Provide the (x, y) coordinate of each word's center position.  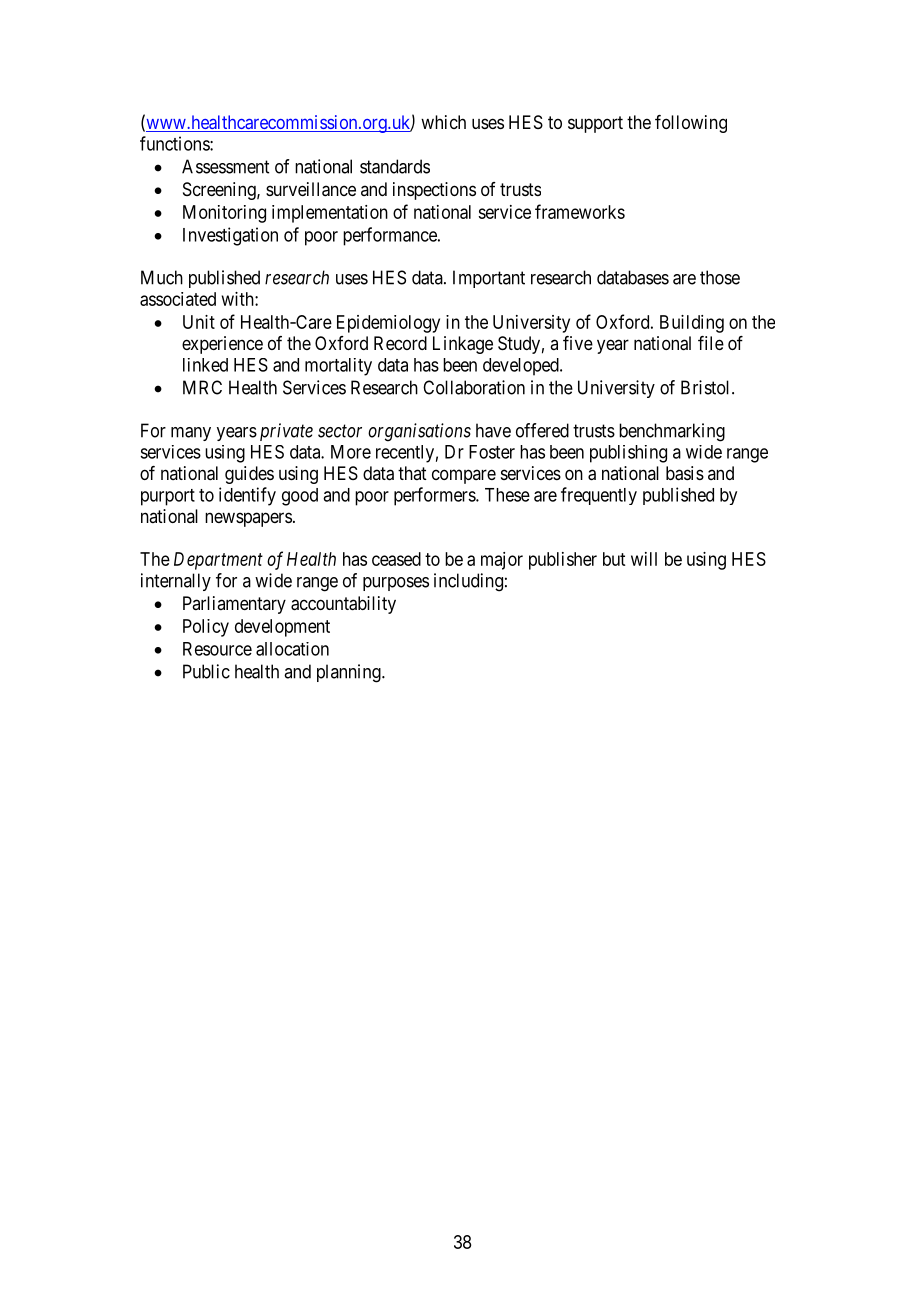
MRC (202, 387)
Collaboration (474, 387)
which (443, 122)
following (691, 124)
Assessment (225, 166)
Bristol (707, 387)
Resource (217, 649)
